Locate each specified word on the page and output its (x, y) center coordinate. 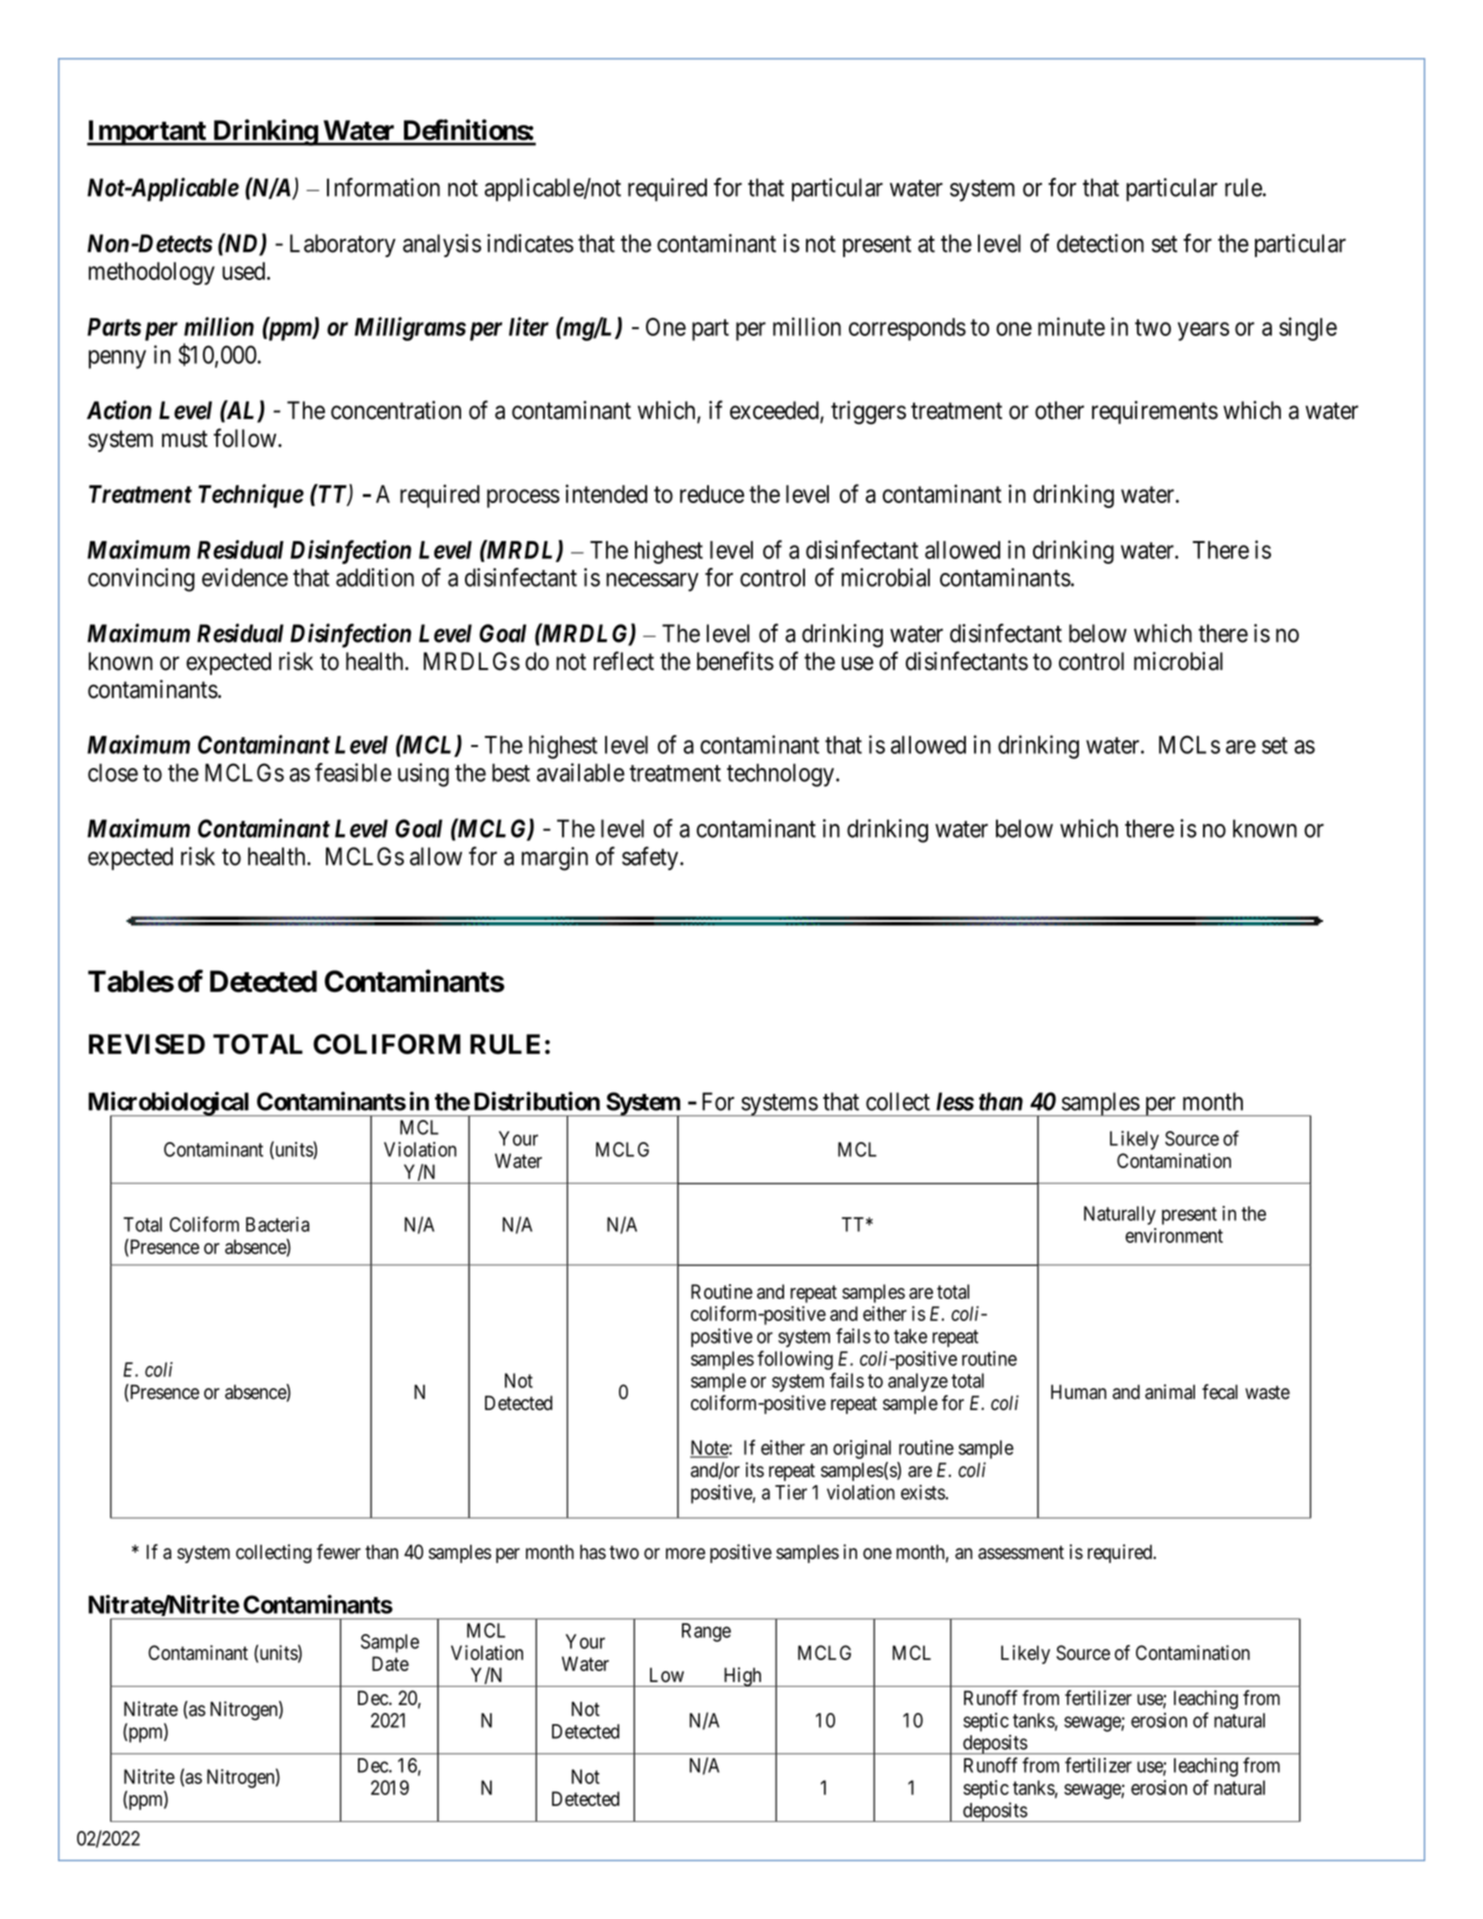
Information (383, 187)
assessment (1021, 1553)
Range (706, 1632)
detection (1100, 243)
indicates (530, 243)
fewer (339, 1552)
